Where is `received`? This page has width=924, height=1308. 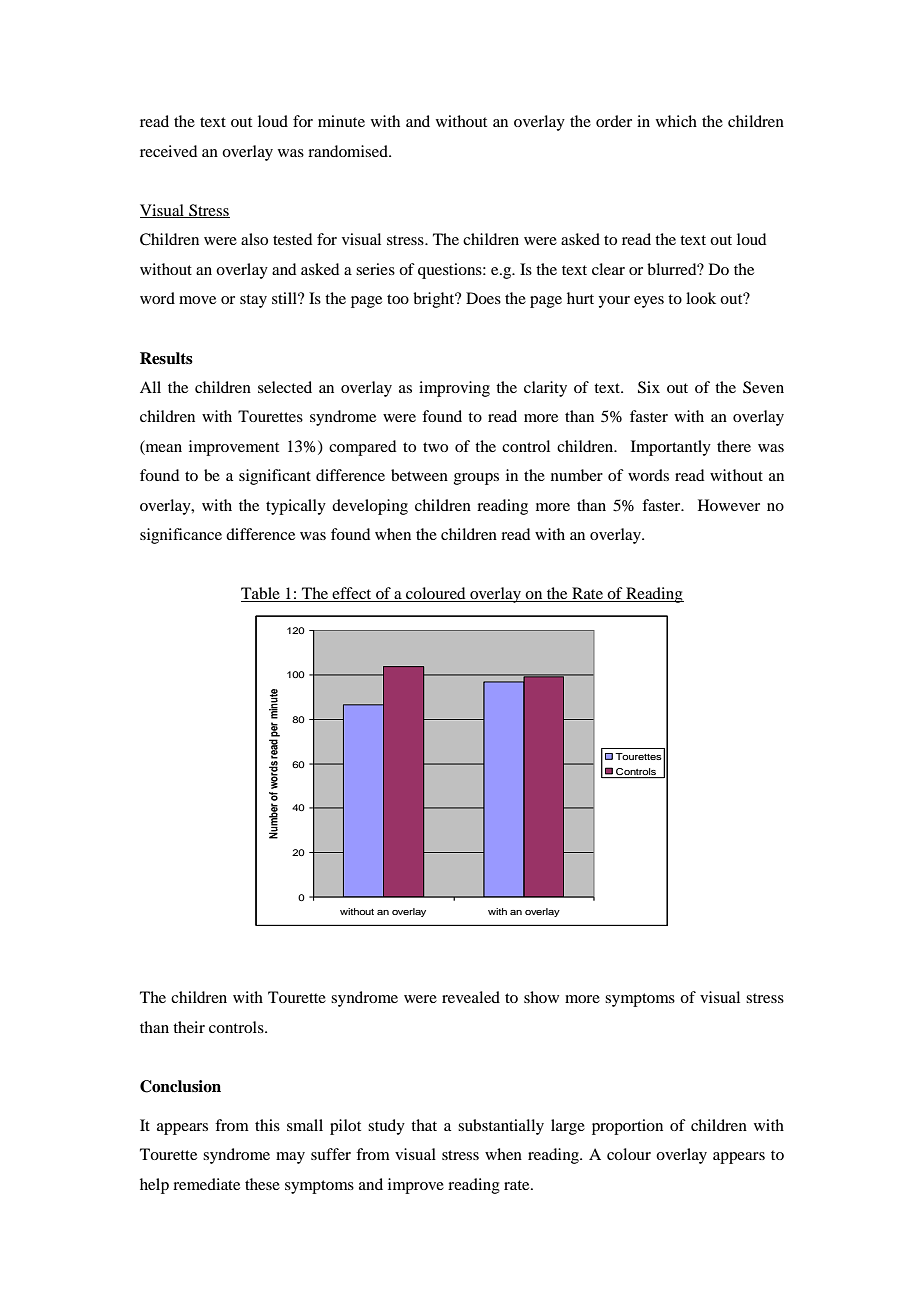
received is located at coordinates (168, 151).
